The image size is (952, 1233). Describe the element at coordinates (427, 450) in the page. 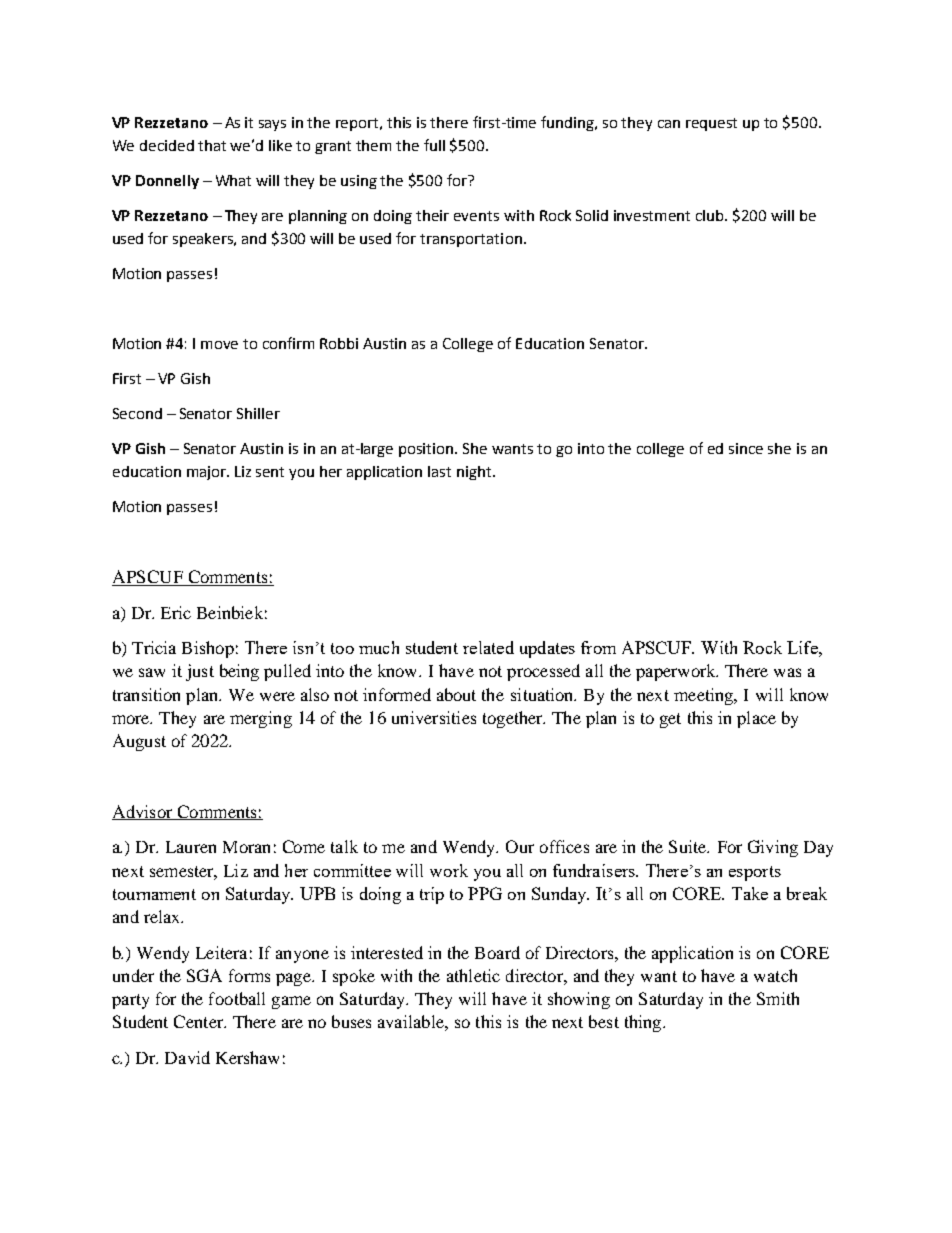

I see `position` at that location.
